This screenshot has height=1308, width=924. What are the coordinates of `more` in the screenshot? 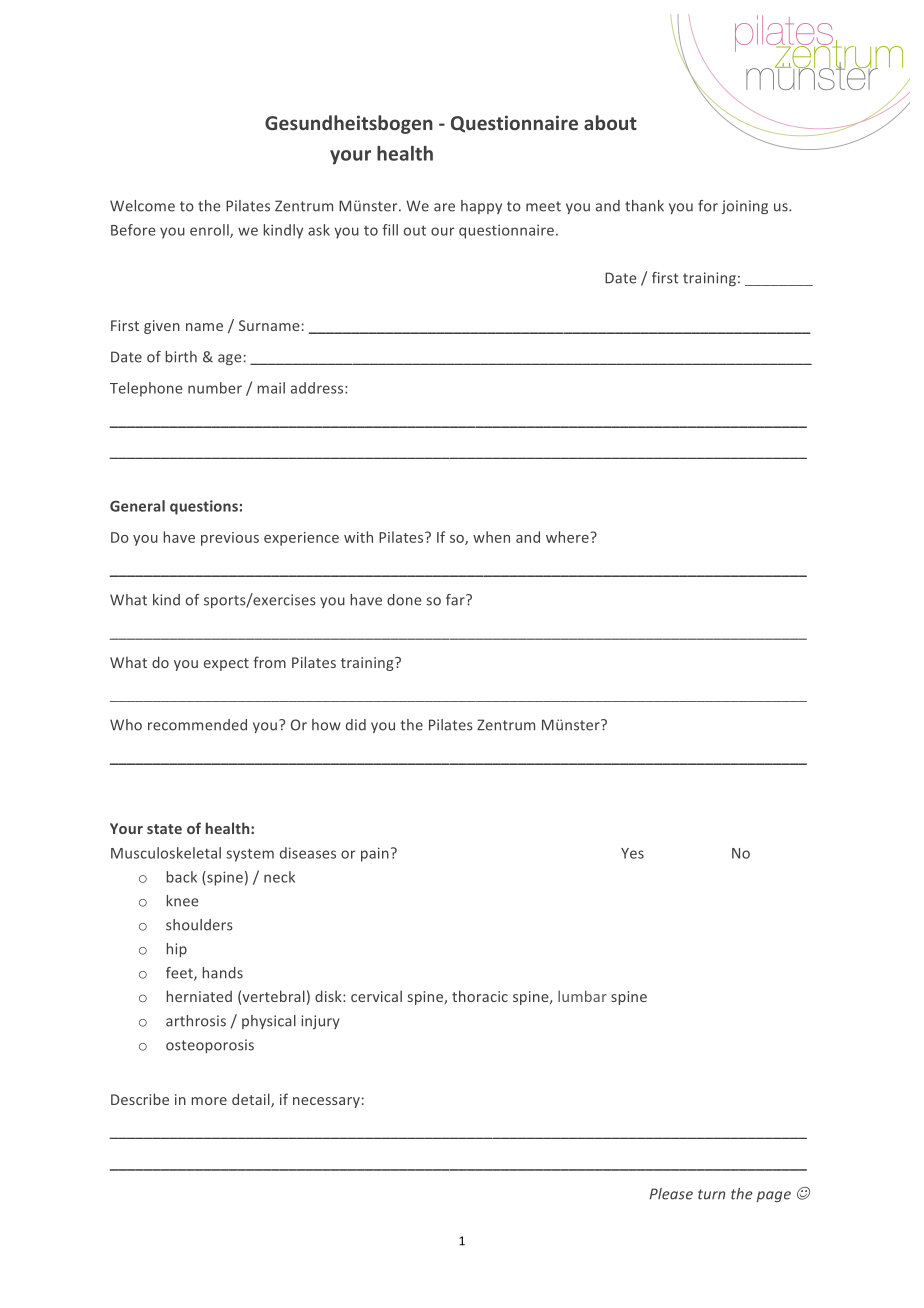 It's located at (209, 1101).
